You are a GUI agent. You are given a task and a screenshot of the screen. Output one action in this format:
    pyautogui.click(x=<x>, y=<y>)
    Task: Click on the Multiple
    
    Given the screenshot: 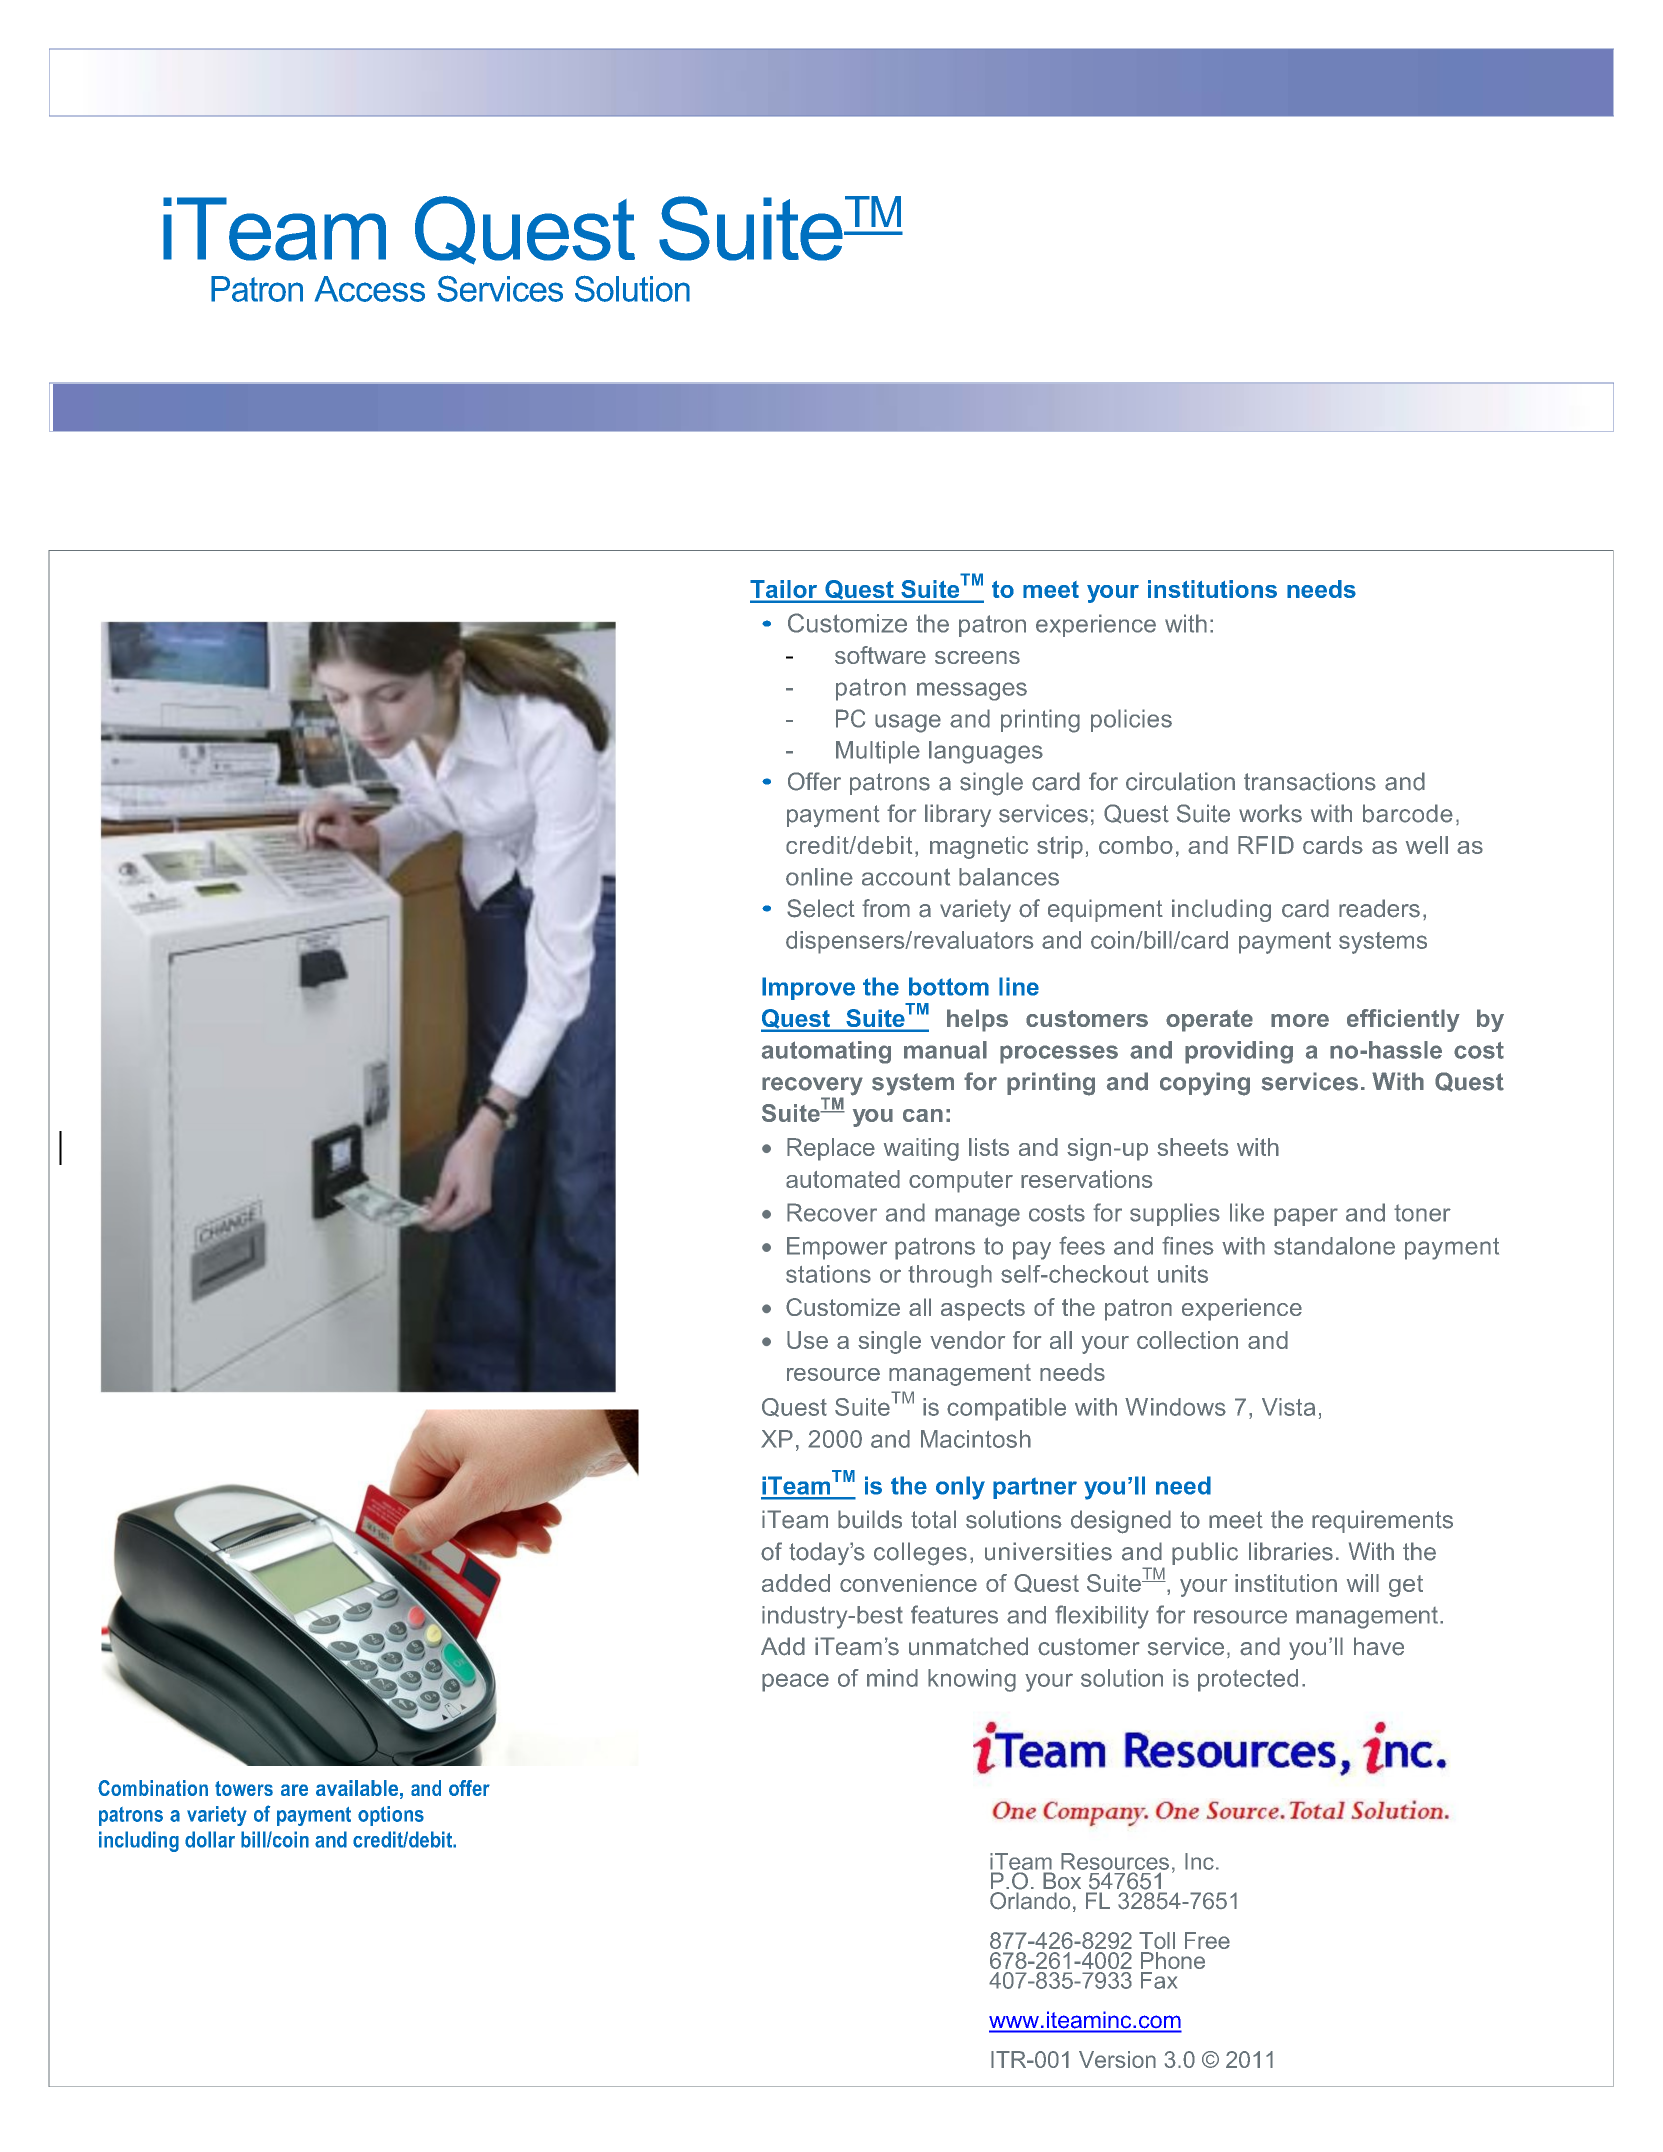 What is the action you would take?
    pyautogui.click(x=878, y=752)
